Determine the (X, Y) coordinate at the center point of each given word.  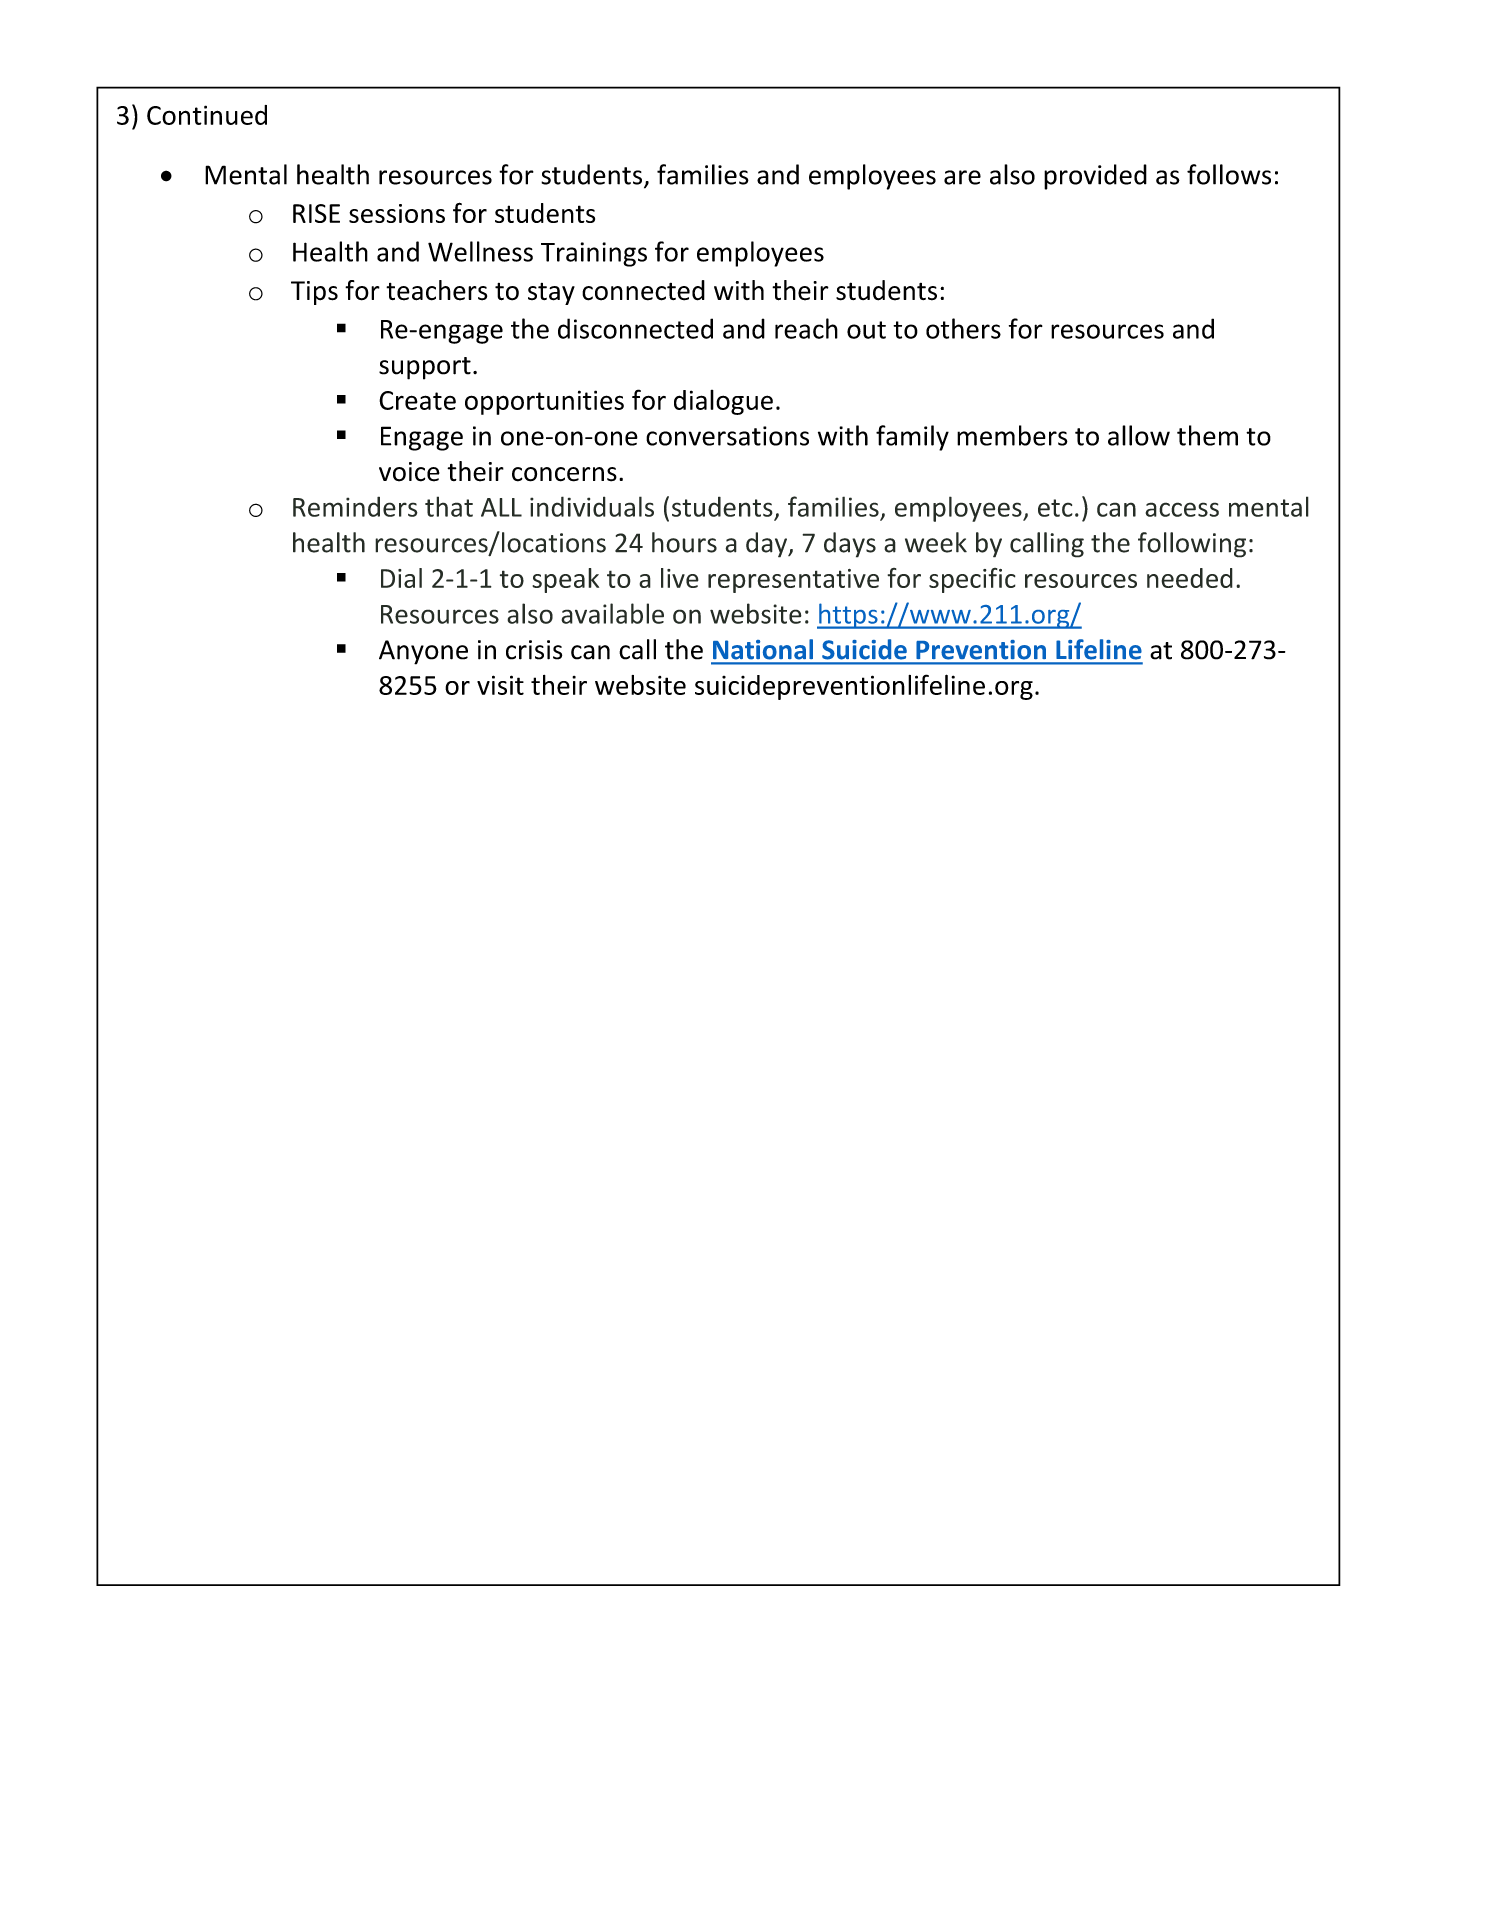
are (962, 177)
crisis (534, 650)
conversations (727, 436)
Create (417, 400)
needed (1190, 578)
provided (1095, 177)
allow (1139, 435)
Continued (207, 115)
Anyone (423, 652)
